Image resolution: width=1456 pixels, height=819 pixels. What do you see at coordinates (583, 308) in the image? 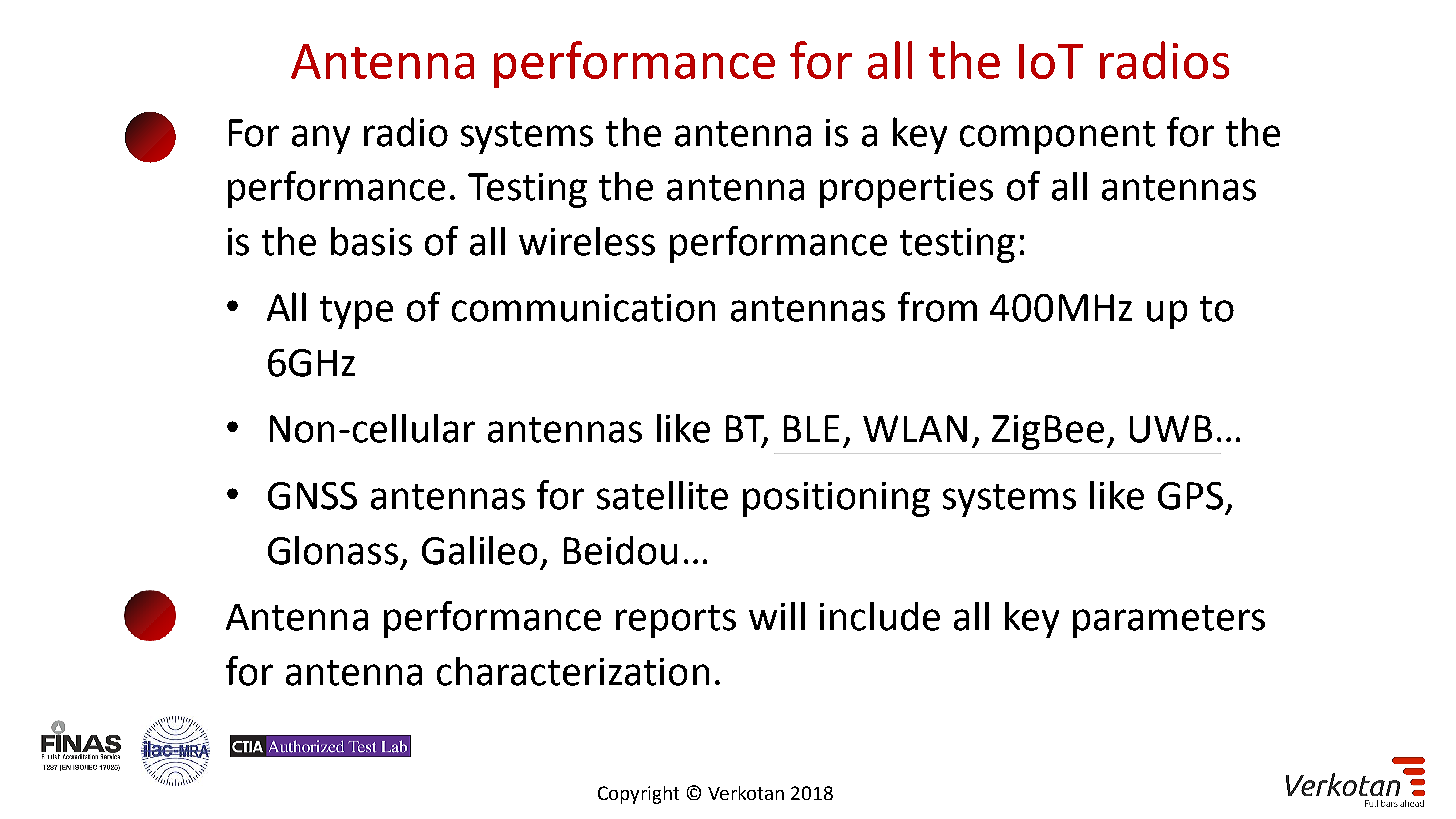
I see `communication` at bounding box center [583, 308].
